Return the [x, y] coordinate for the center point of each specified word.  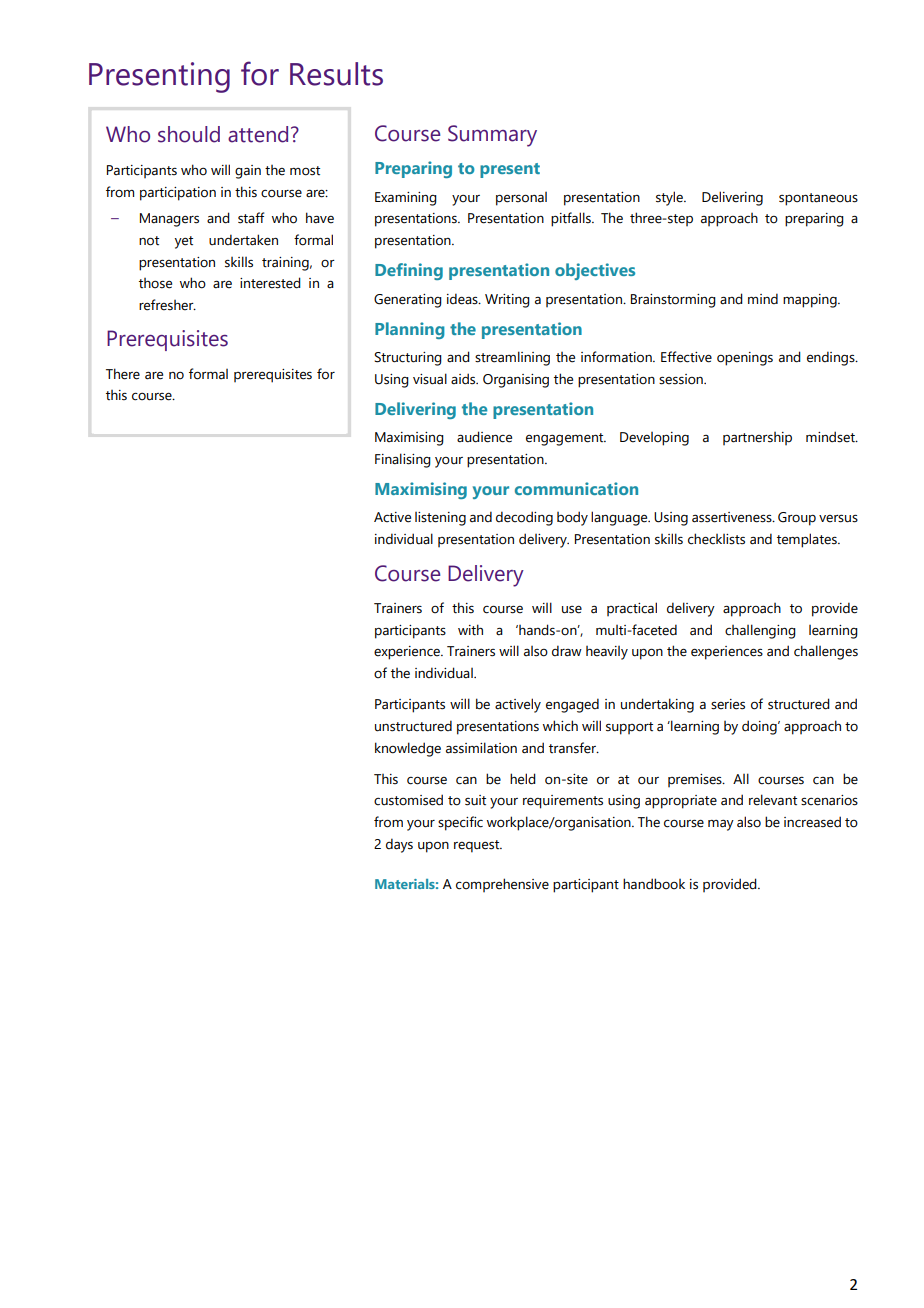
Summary [492, 136]
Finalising [403, 460]
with [470, 630]
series [728, 704]
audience [484, 437]
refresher [167, 305]
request [478, 846]
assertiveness [733, 517]
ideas [463, 299]
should [189, 134]
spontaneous [818, 199]
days [399, 845]
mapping [811, 301]
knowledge [408, 749]
